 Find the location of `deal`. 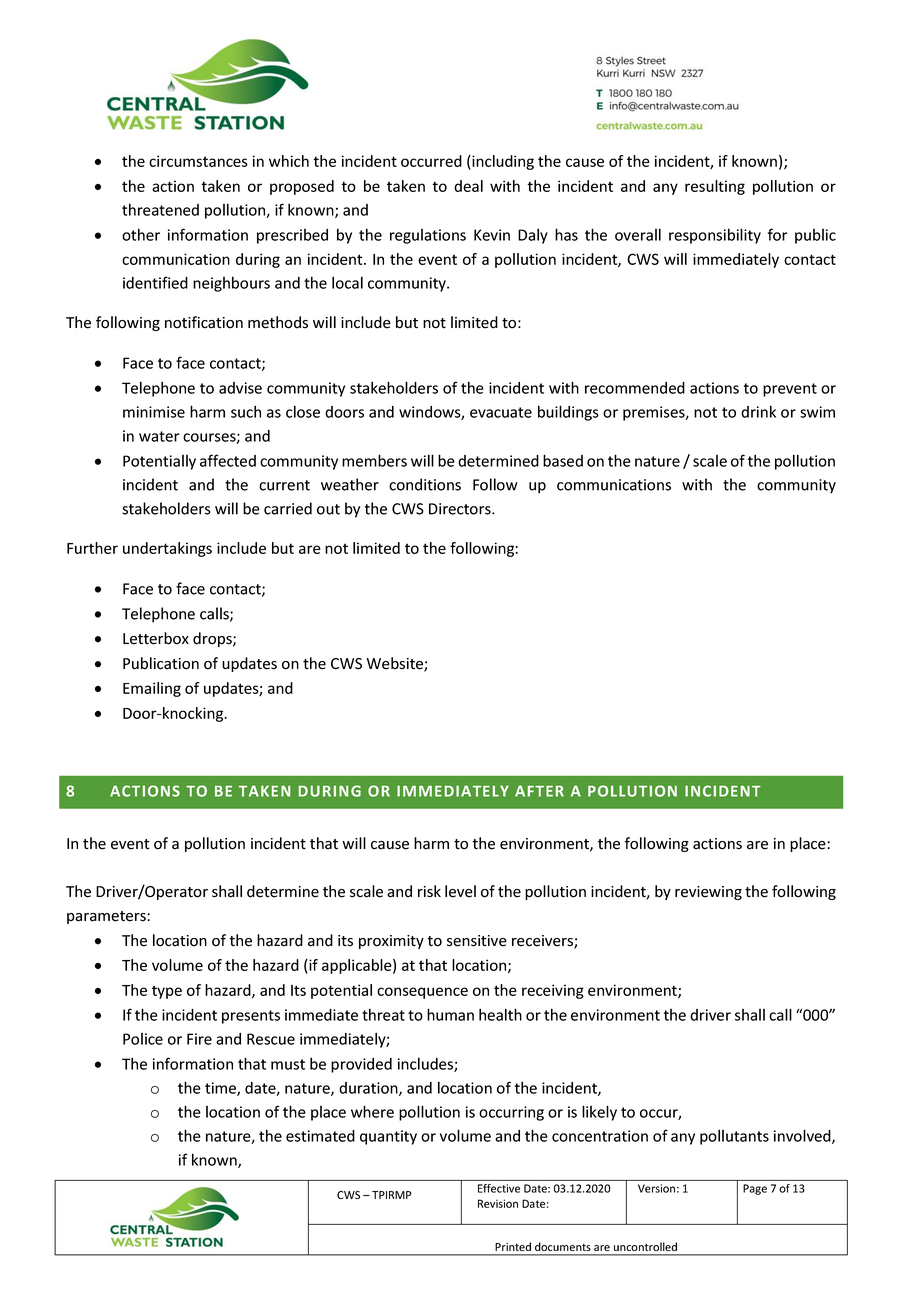

deal is located at coordinates (468, 186).
